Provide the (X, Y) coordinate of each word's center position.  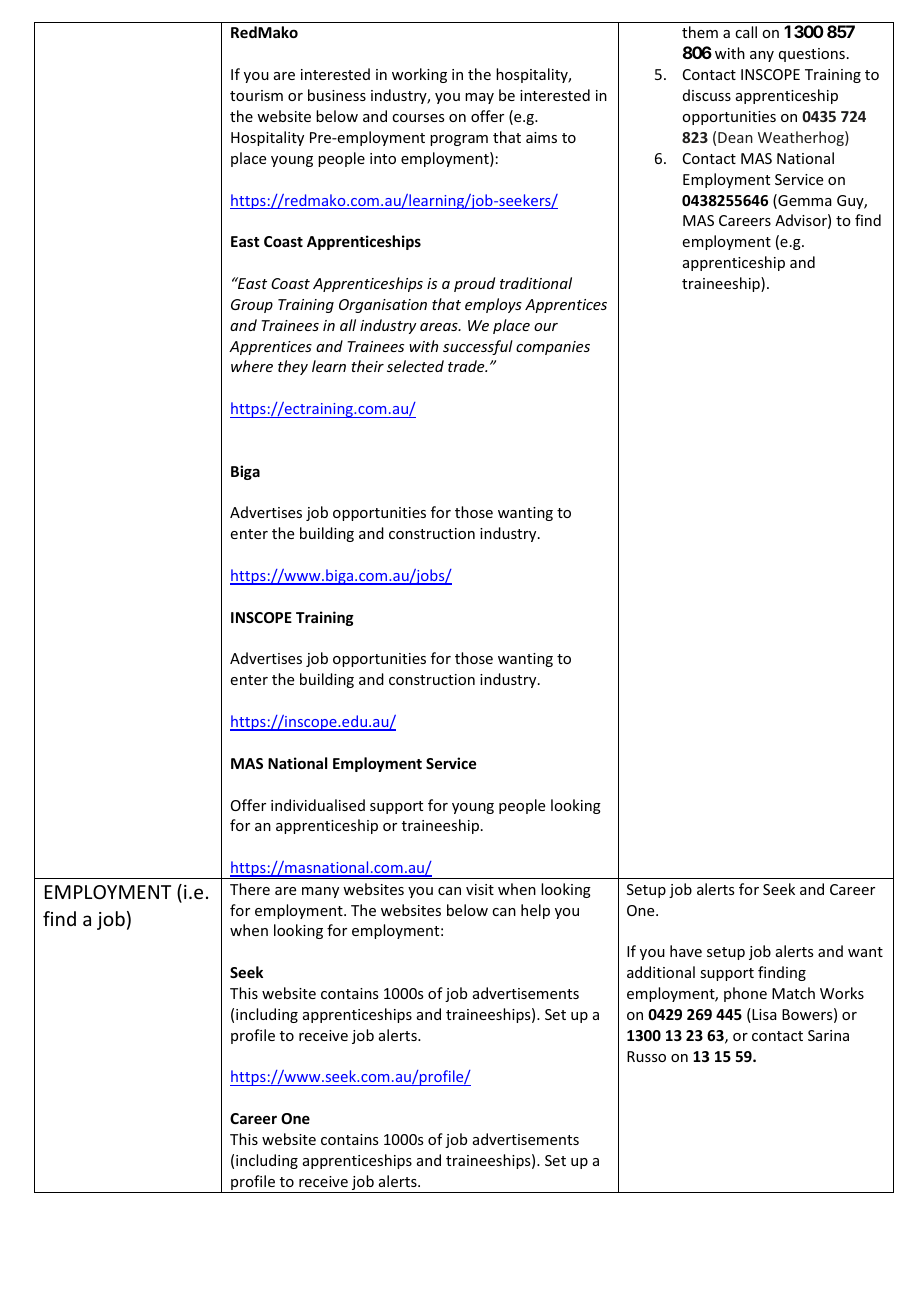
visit (480, 889)
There (250, 889)
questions (812, 55)
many (320, 892)
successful (478, 347)
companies (553, 348)
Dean (735, 137)
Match (793, 993)
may (479, 98)
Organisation (383, 306)
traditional (536, 283)
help (535, 911)
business (337, 95)
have (686, 951)
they (293, 367)
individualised (318, 805)
